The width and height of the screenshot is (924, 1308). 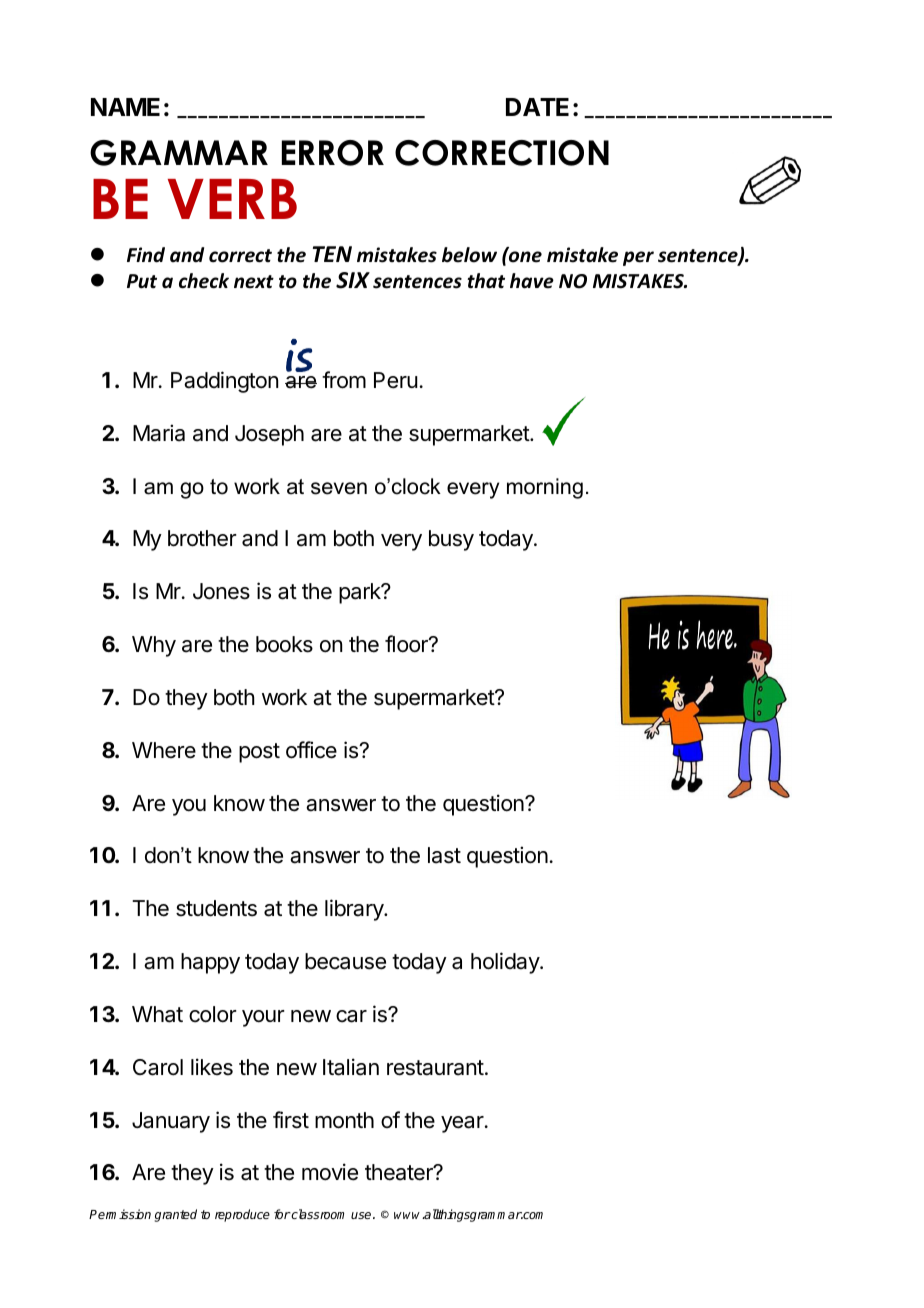 I want to click on year, so click(x=462, y=1124).
